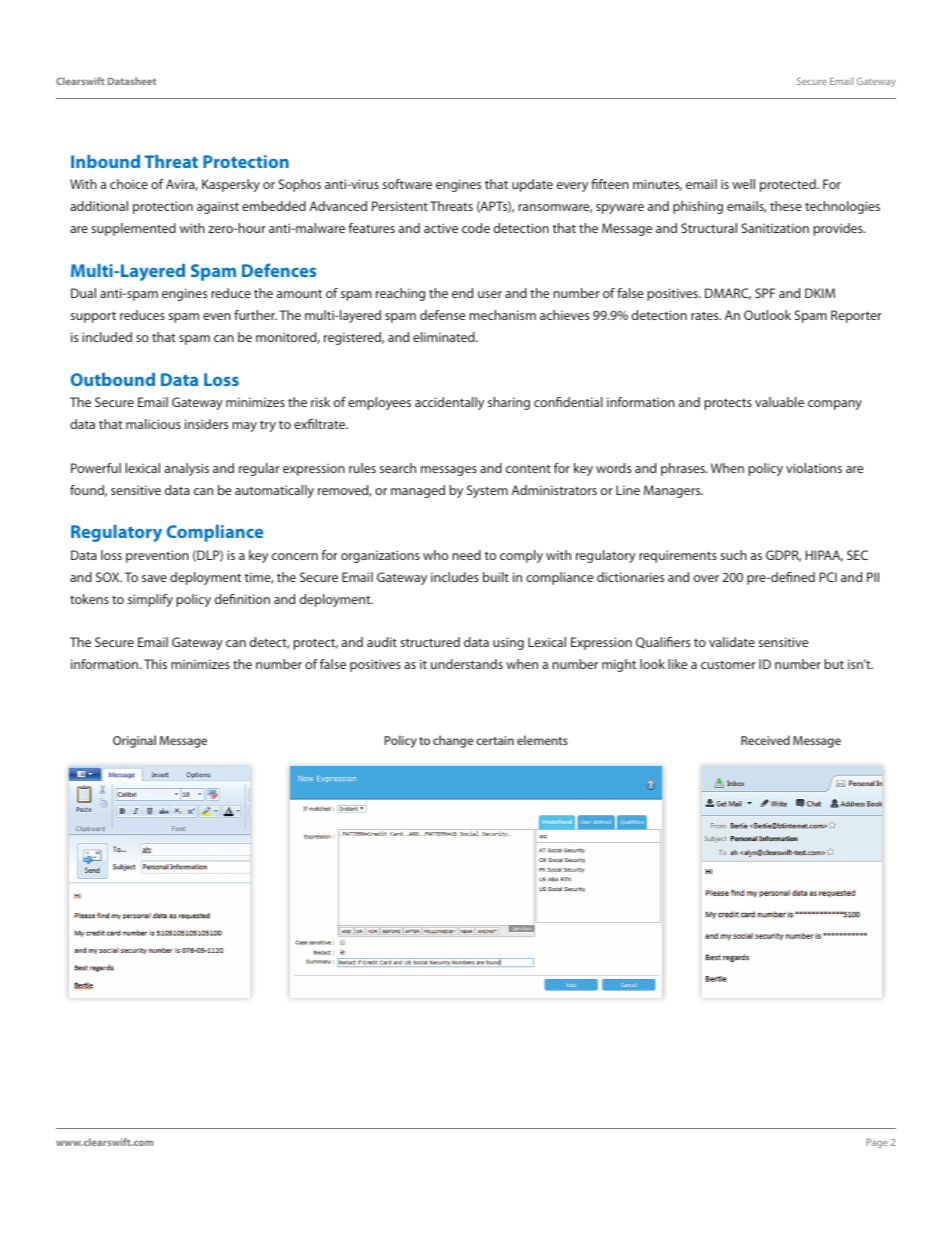 This screenshot has height=1233, width=952. I want to click on Received, so click(765, 740).
